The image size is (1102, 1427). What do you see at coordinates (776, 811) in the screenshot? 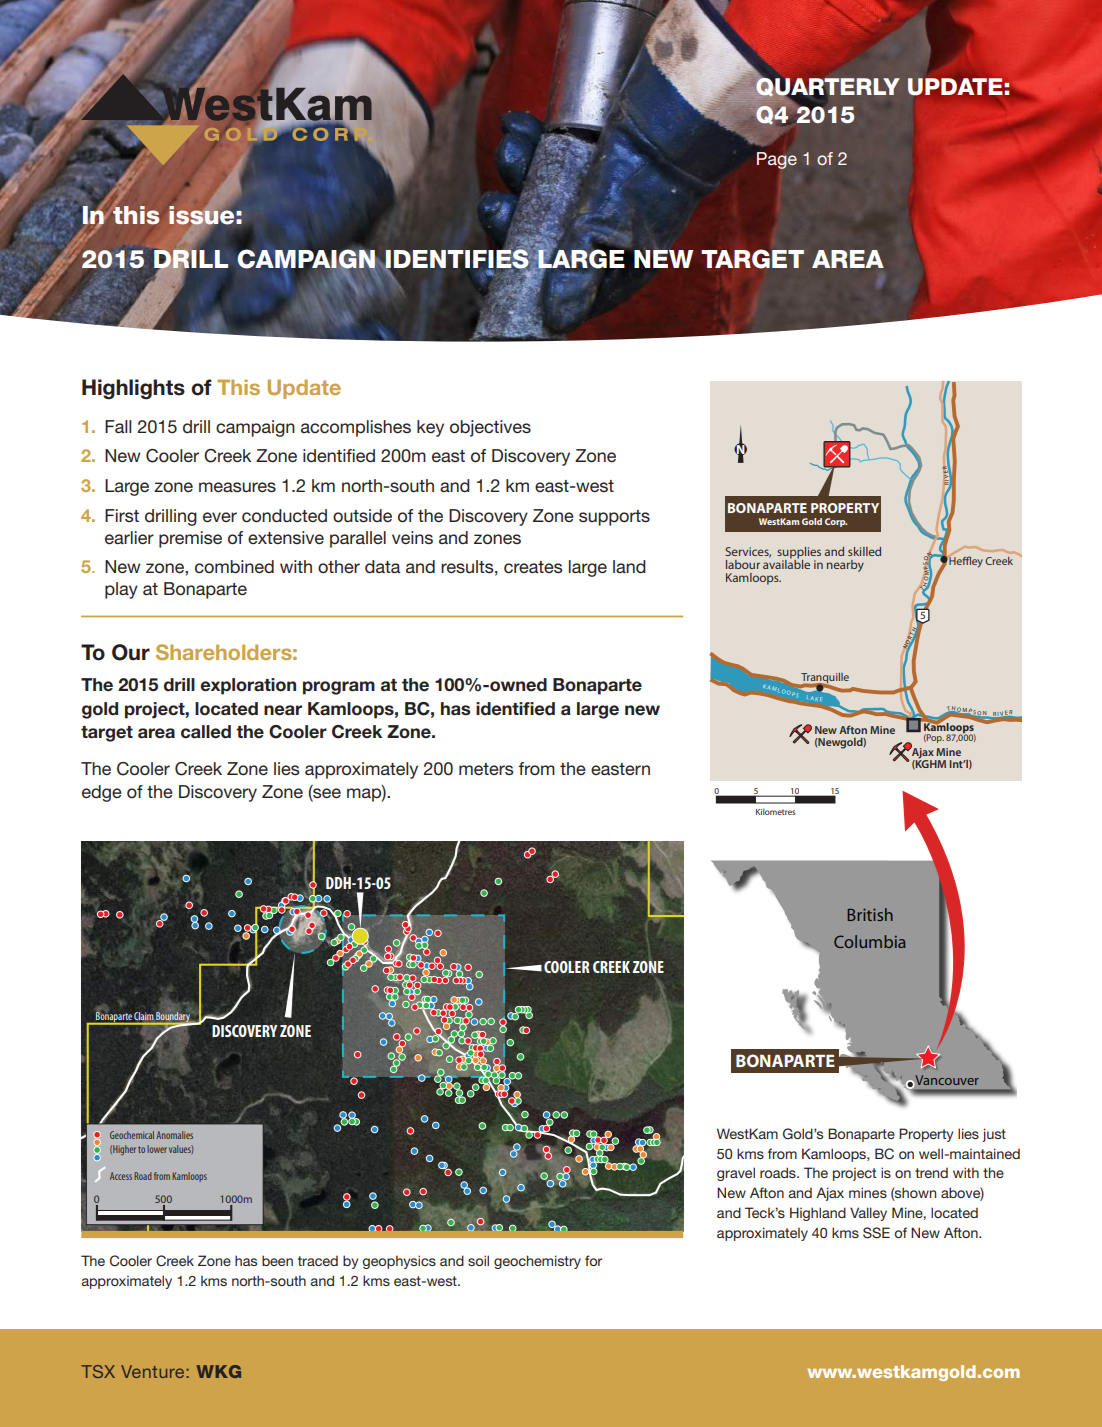
I see `Kilometres` at bounding box center [776, 811].
